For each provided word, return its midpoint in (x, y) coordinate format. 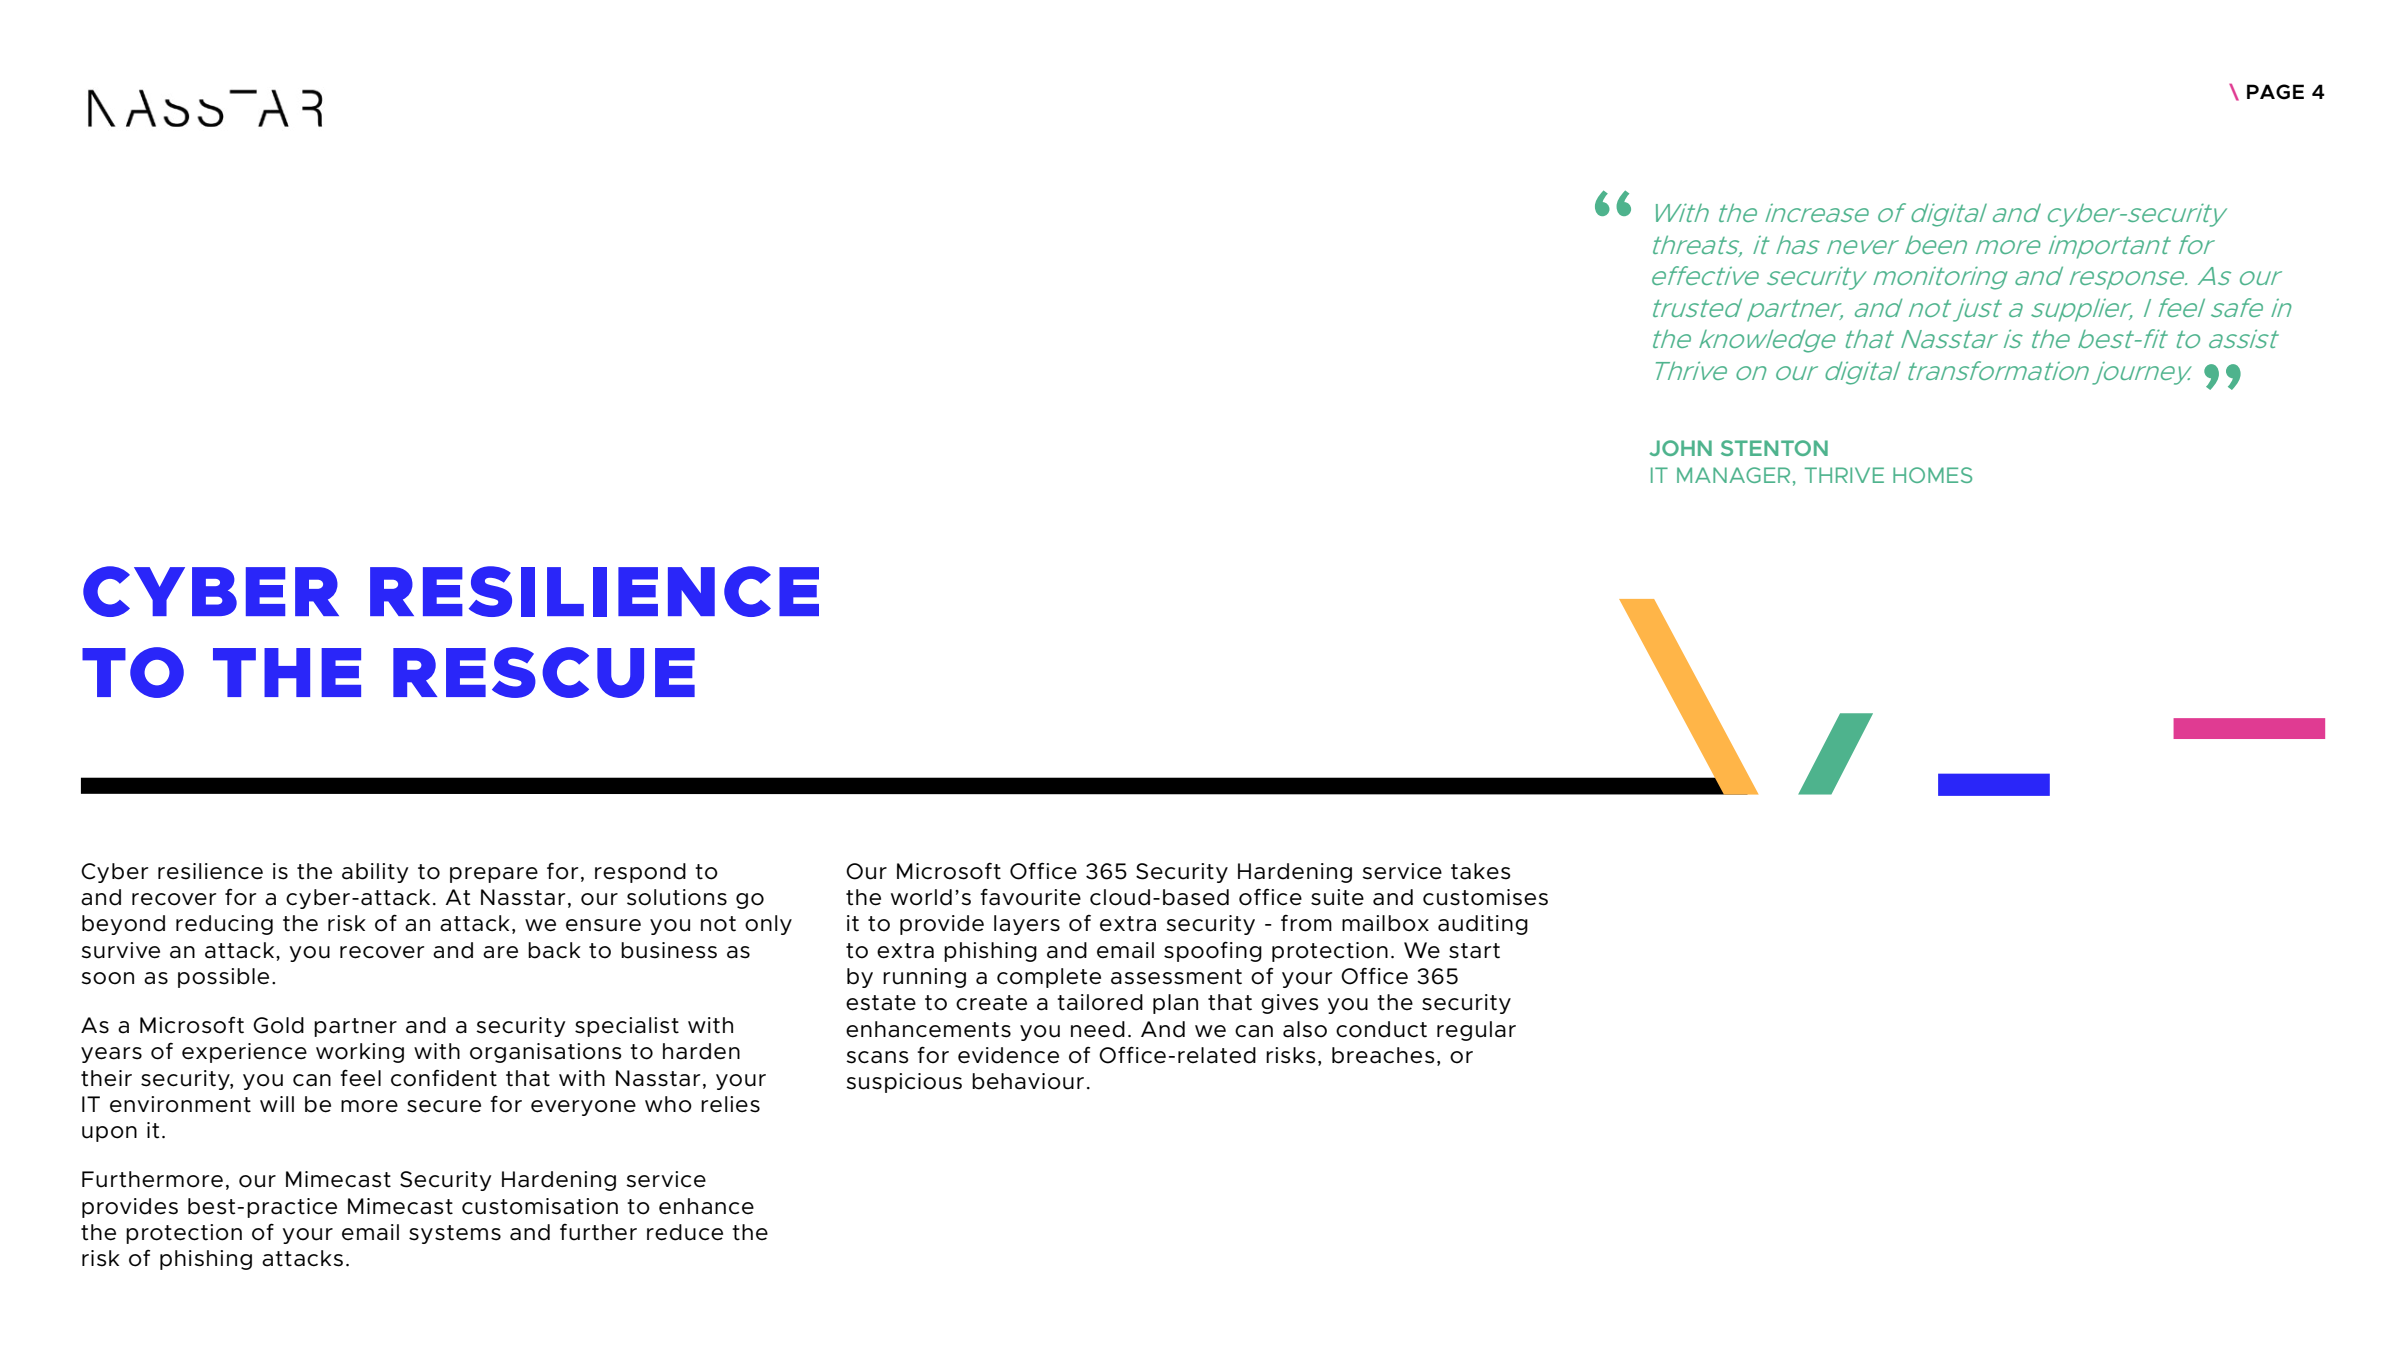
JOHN (1680, 448)
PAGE (2275, 92)
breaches (1383, 1055)
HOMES (1932, 475)
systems (455, 1234)
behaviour (1028, 1081)
